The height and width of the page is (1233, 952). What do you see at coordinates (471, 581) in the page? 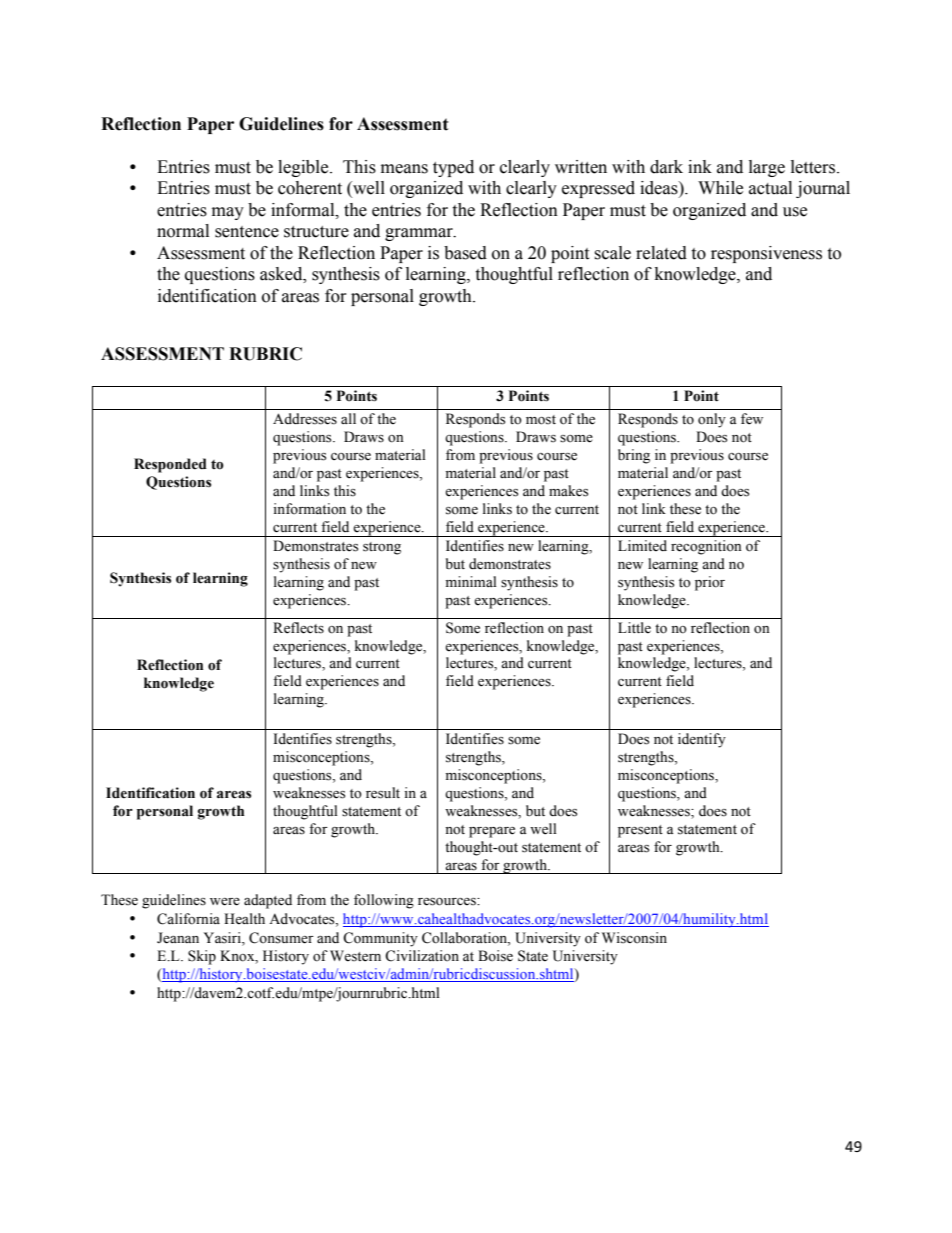
I see `minimal` at bounding box center [471, 581].
